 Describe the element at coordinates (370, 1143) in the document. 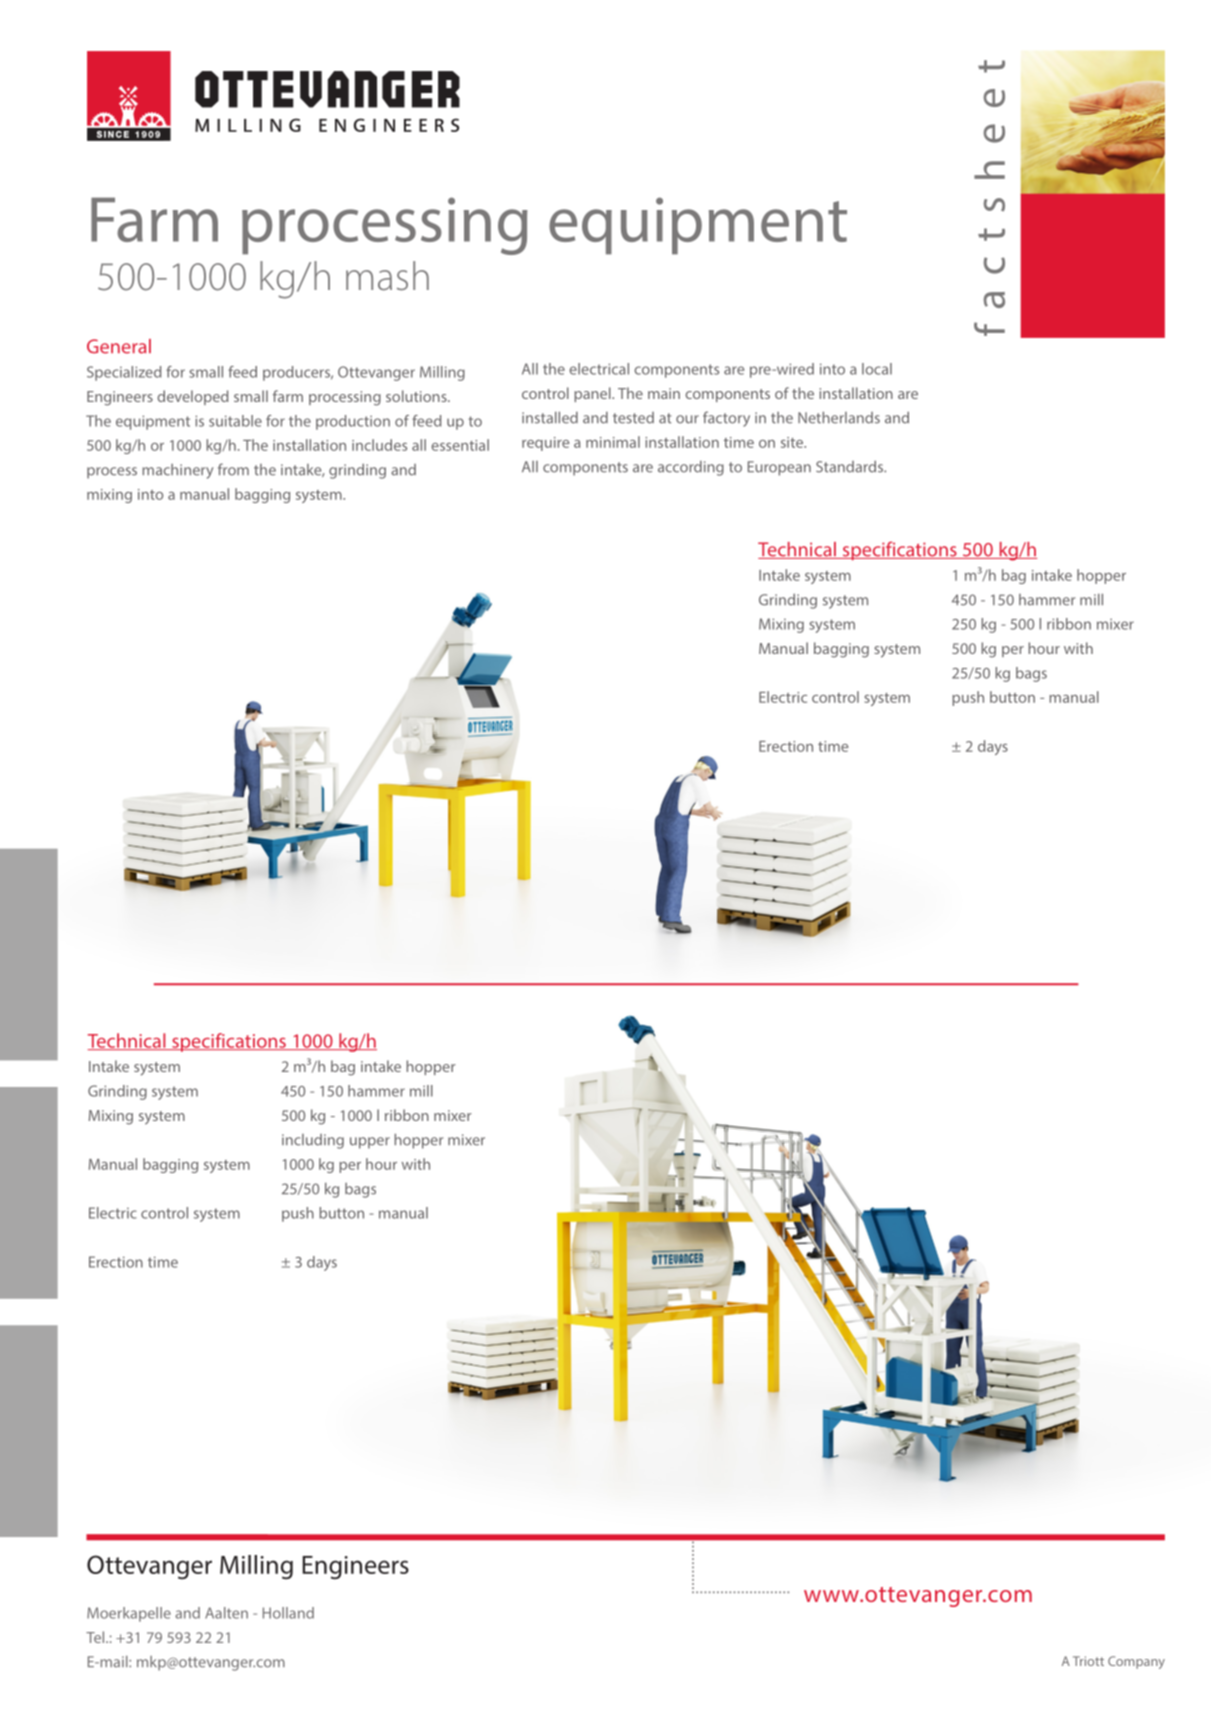

I see `upper` at that location.
